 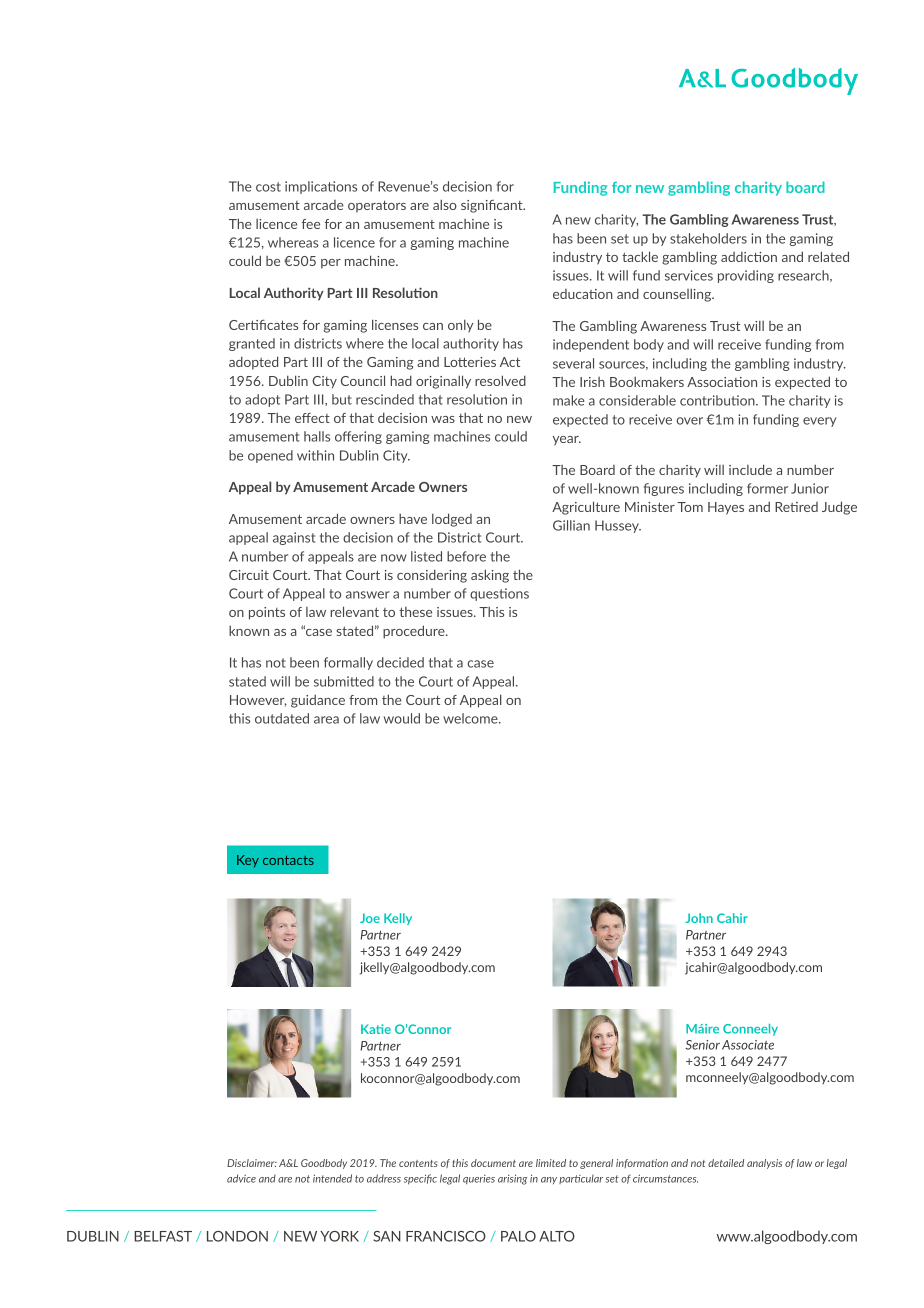 I want to click on significant, so click(x=493, y=206).
